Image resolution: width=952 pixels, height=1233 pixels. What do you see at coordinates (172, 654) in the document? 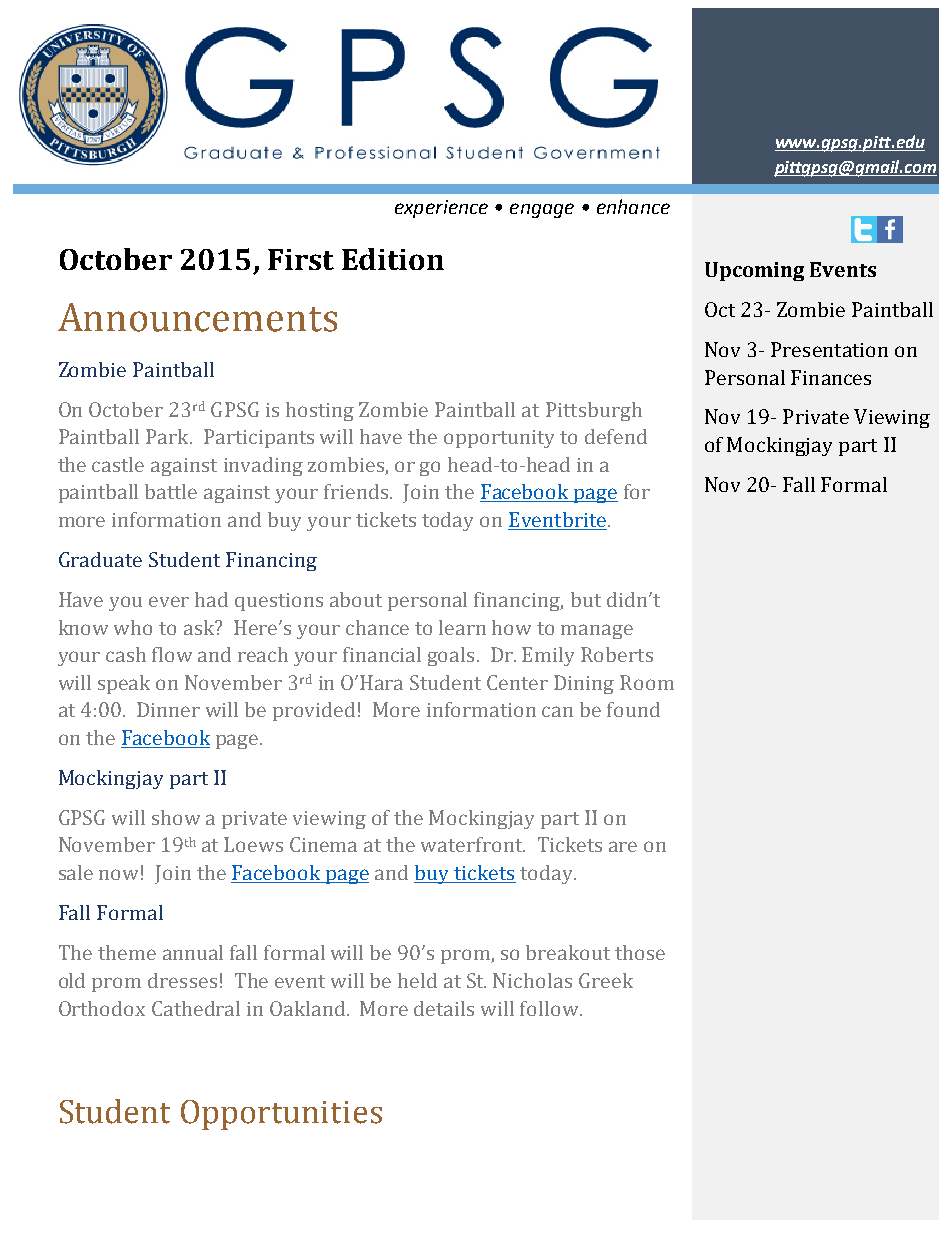
I see `flow` at bounding box center [172, 654].
